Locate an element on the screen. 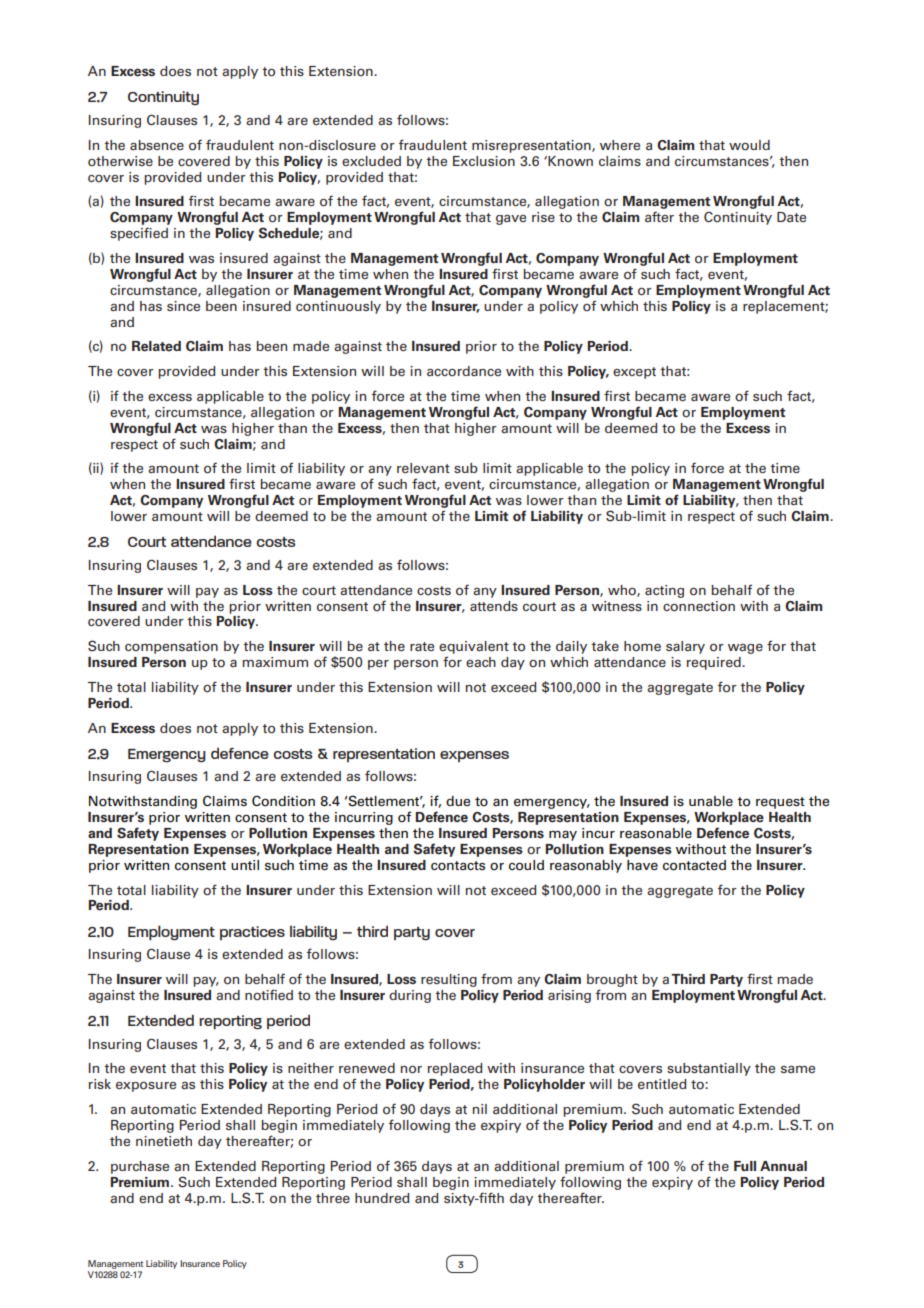  Exclusion is located at coordinates (484, 161).
